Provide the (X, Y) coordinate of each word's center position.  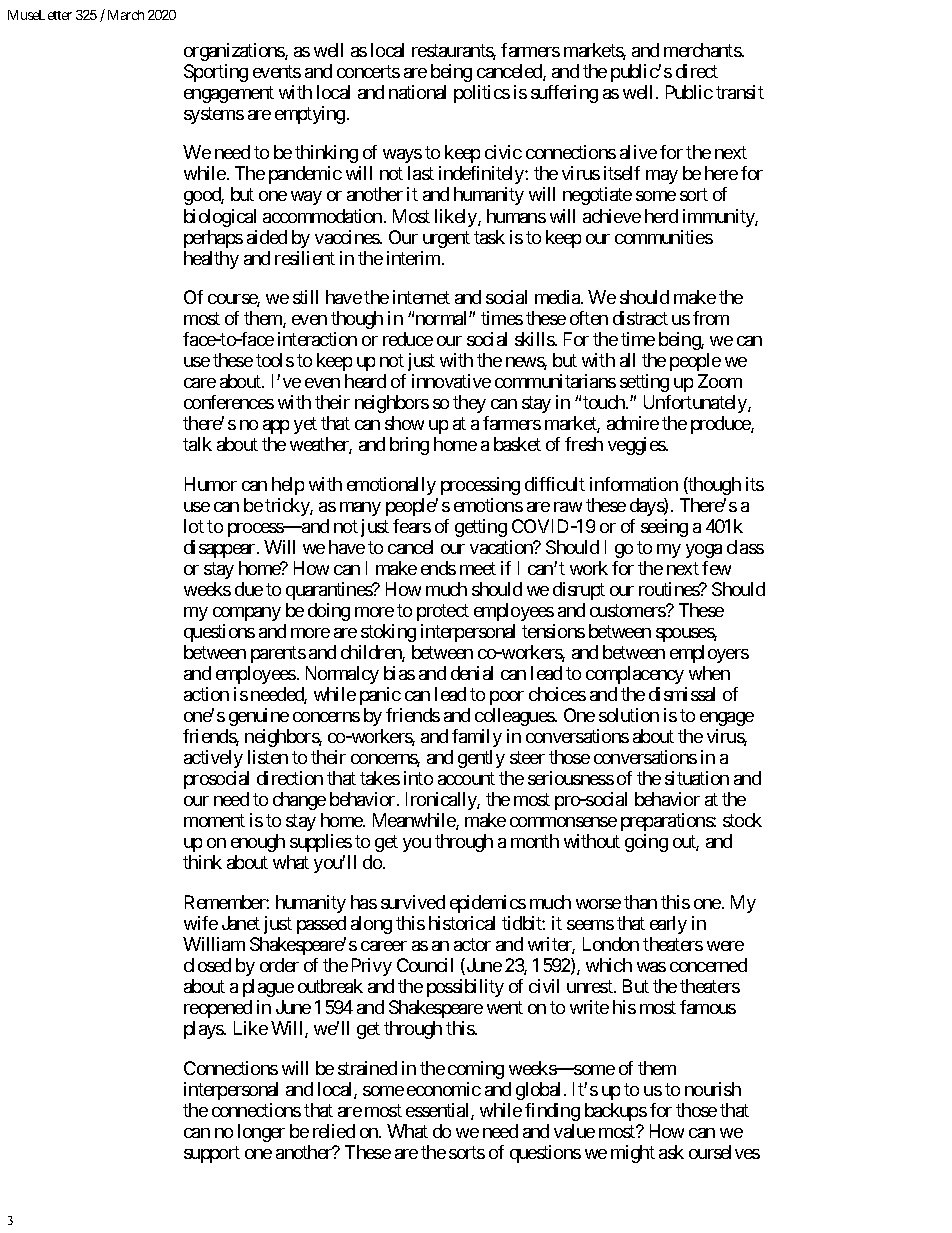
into (418, 778)
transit (740, 92)
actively (213, 759)
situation (697, 778)
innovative (451, 381)
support (212, 1154)
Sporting (216, 73)
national (417, 92)
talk (197, 444)
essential (439, 1111)
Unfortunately (696, 404)
